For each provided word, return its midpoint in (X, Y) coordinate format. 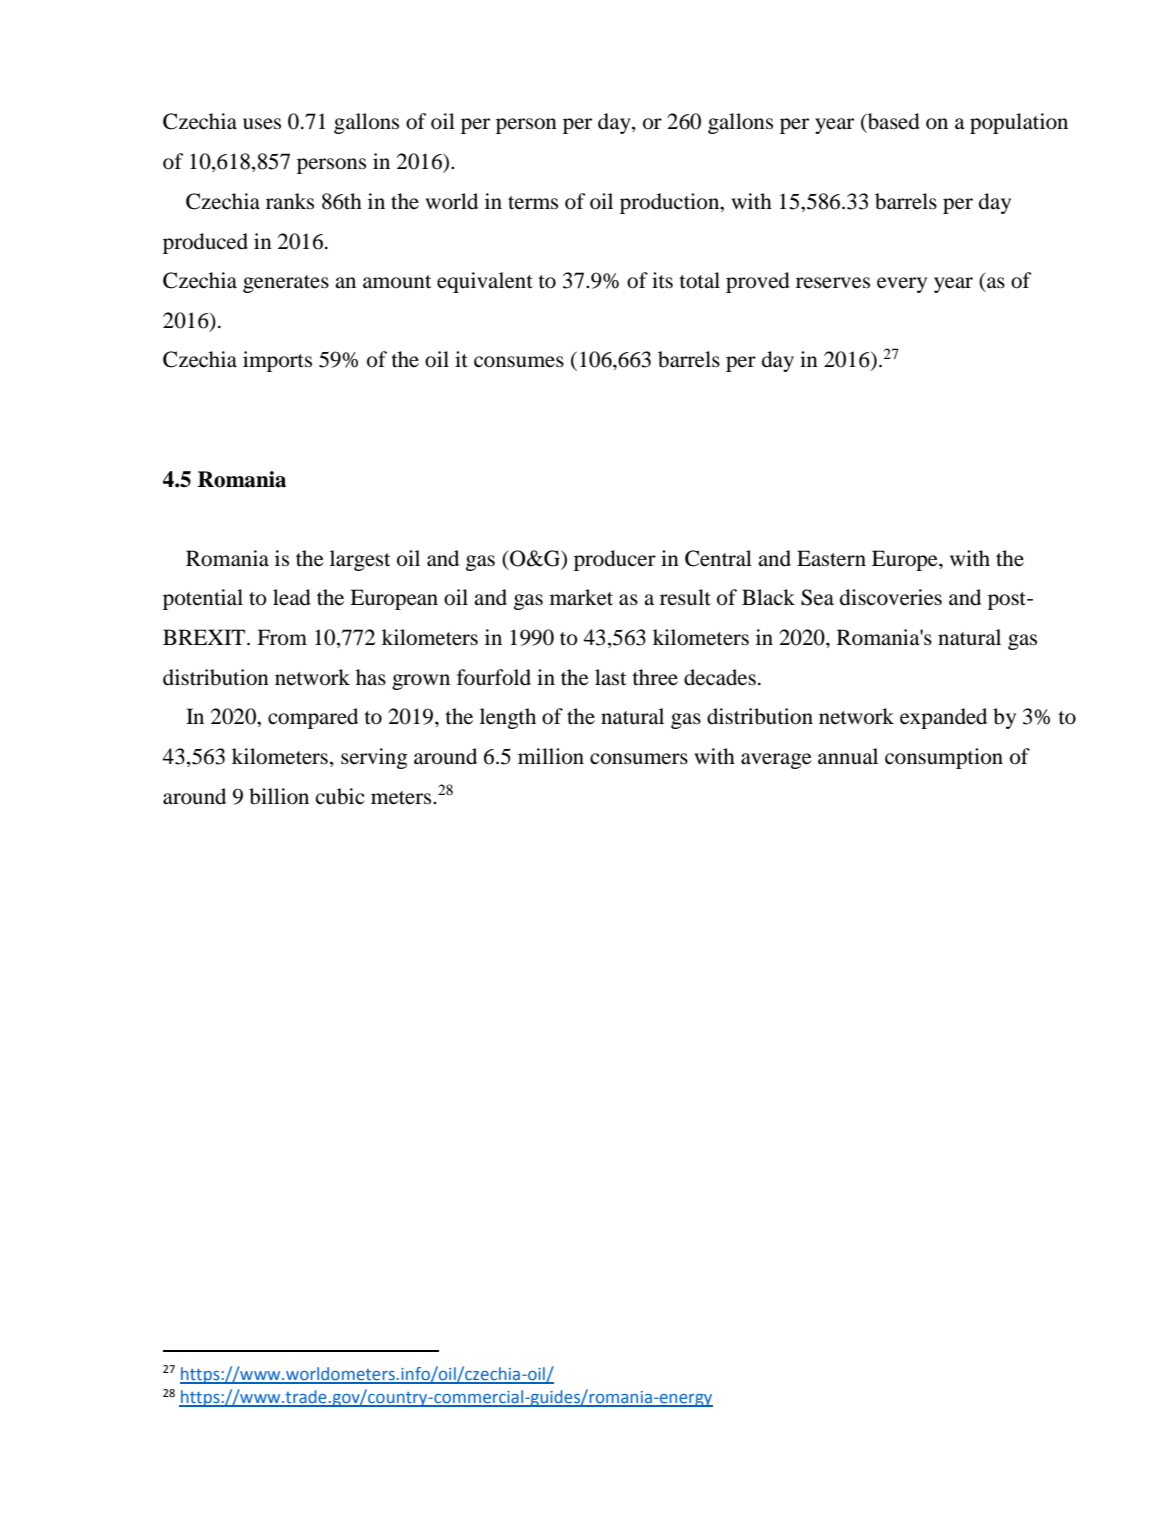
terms (533, 203)
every (902, 285)
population (1019, 123)
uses (262, 124)
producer (615, 560)
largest (360, 560)
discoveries (891, 597)
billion (279, 796)
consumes (519, 362)
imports (277, 361)
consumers (639, 759)
